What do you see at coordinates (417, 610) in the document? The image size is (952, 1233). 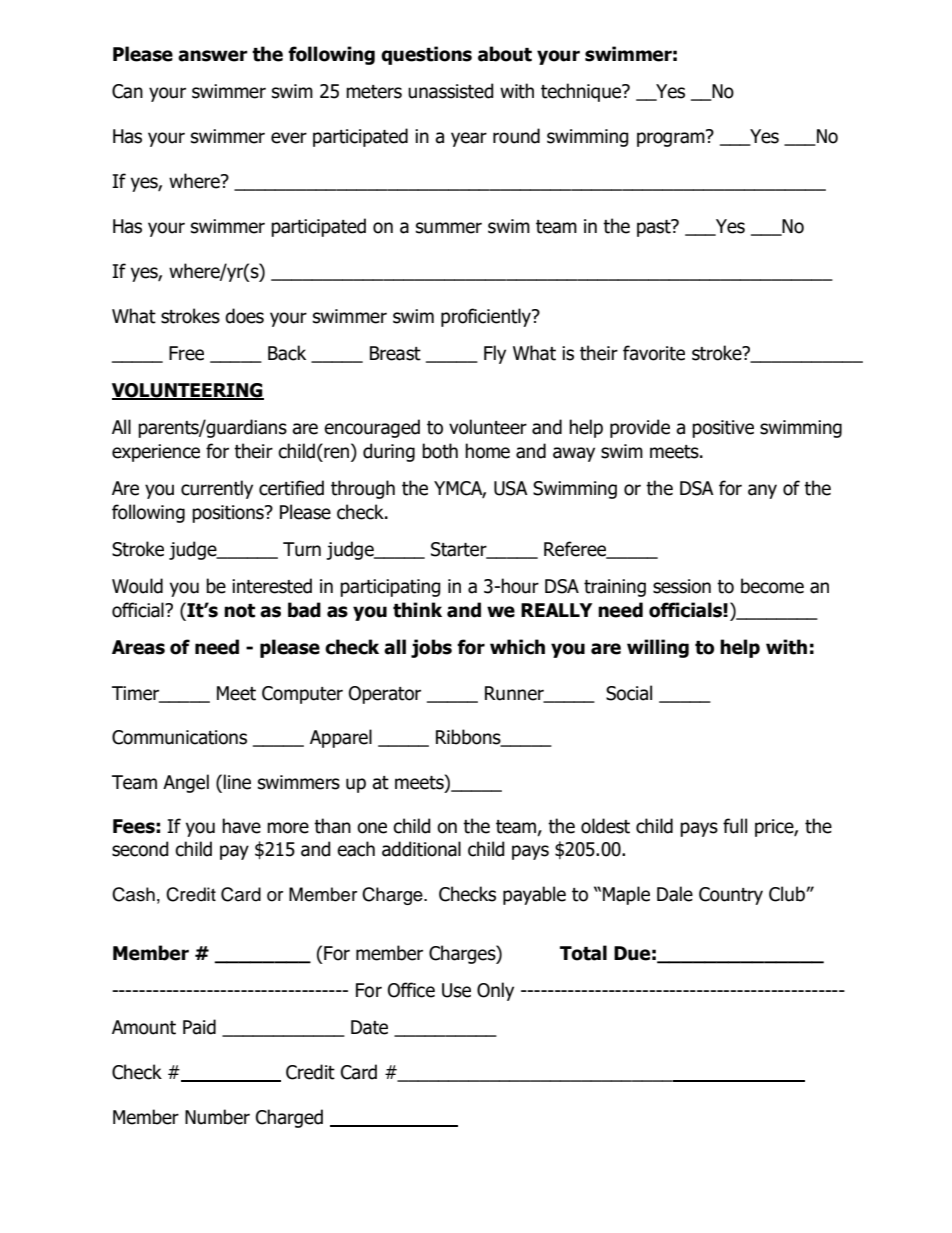 I see `think` at bounding box center [417, 610].
